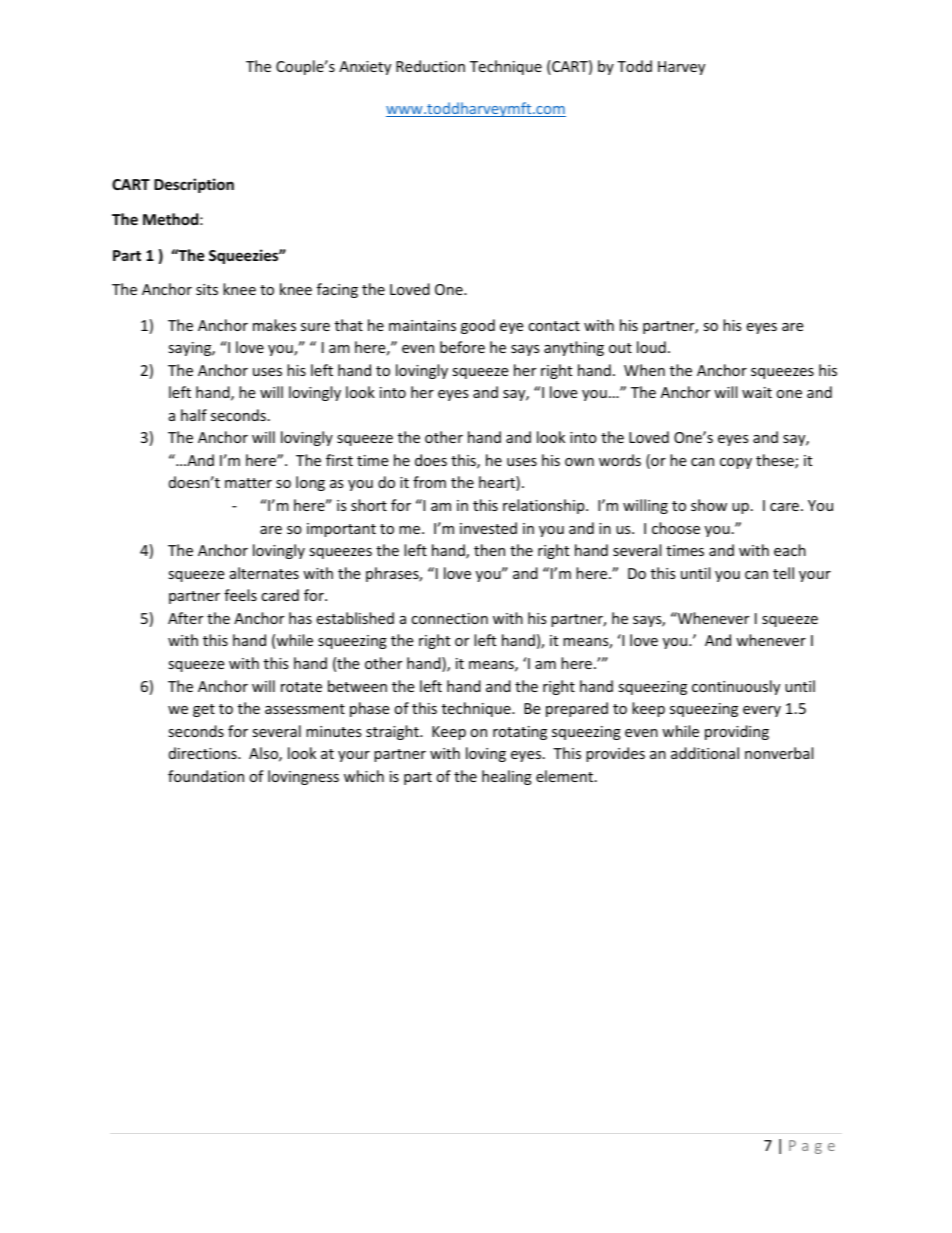 Image resolution: width=952 pixels, height=1233 pixels. I want to click on own, so click(579, 462).
